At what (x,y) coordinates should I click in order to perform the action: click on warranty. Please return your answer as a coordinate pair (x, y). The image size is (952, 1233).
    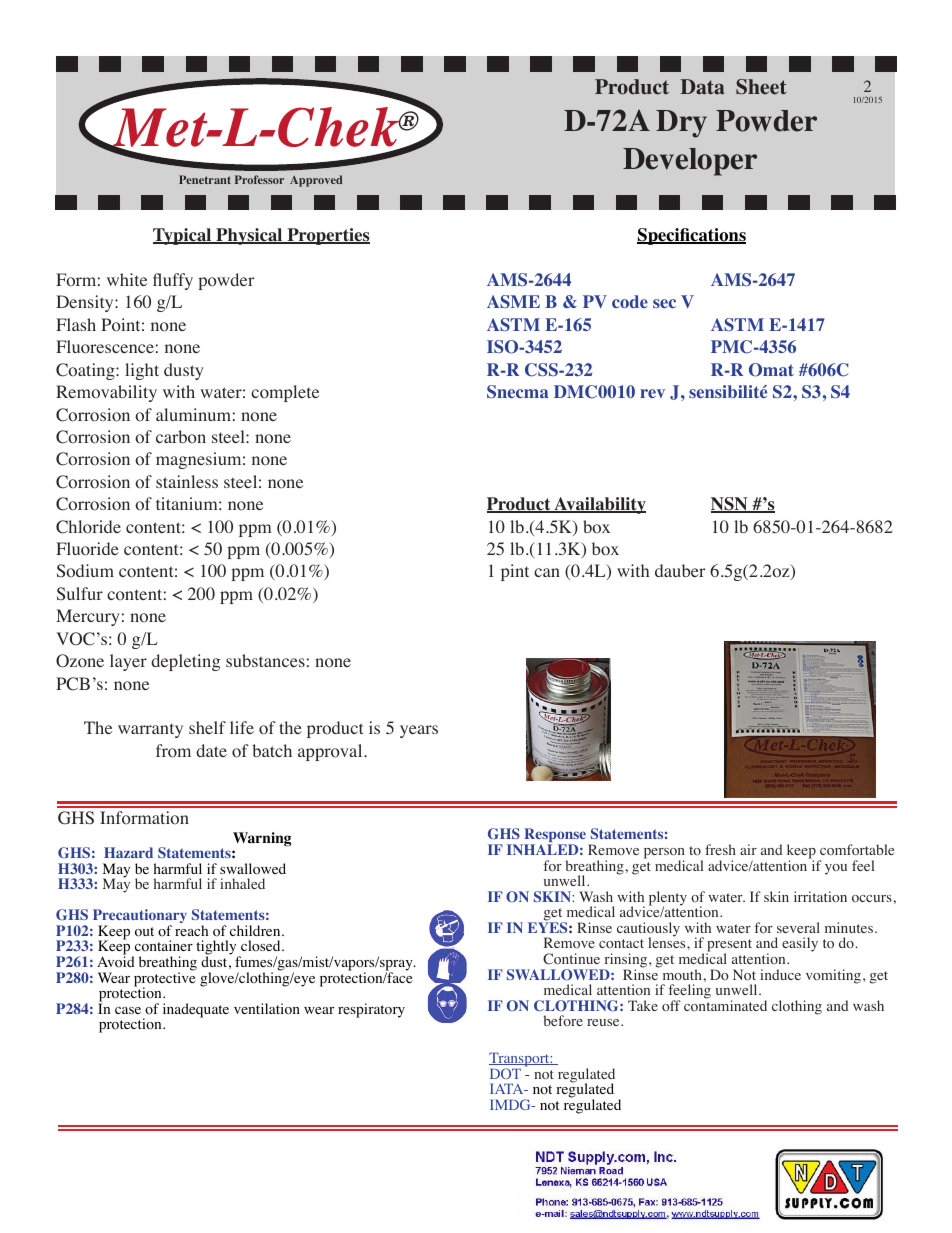
    Looking at the image, I should click on (150, 730).
